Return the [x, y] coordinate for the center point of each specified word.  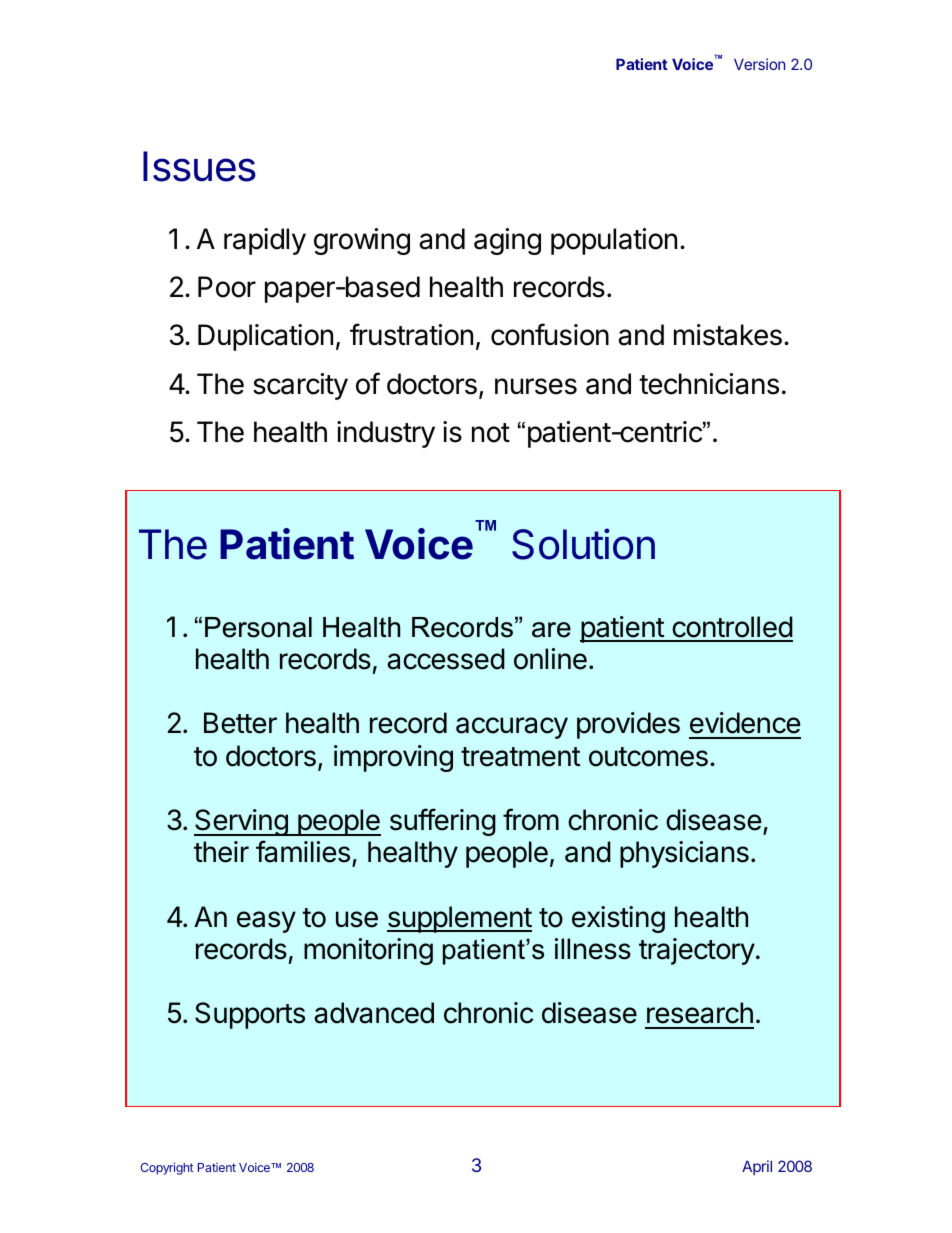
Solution [583, 544]
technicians [709, 384]
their [221, 852]
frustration [411, 334]
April [757, 1167]
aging [507, 241]
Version [759, 64]
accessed [446, 659]
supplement [459, 919]
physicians [684, 854]
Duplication [265, 337]
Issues [199, 166]
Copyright [167, 1168]
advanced [374, 1013]
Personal [258, 627]
